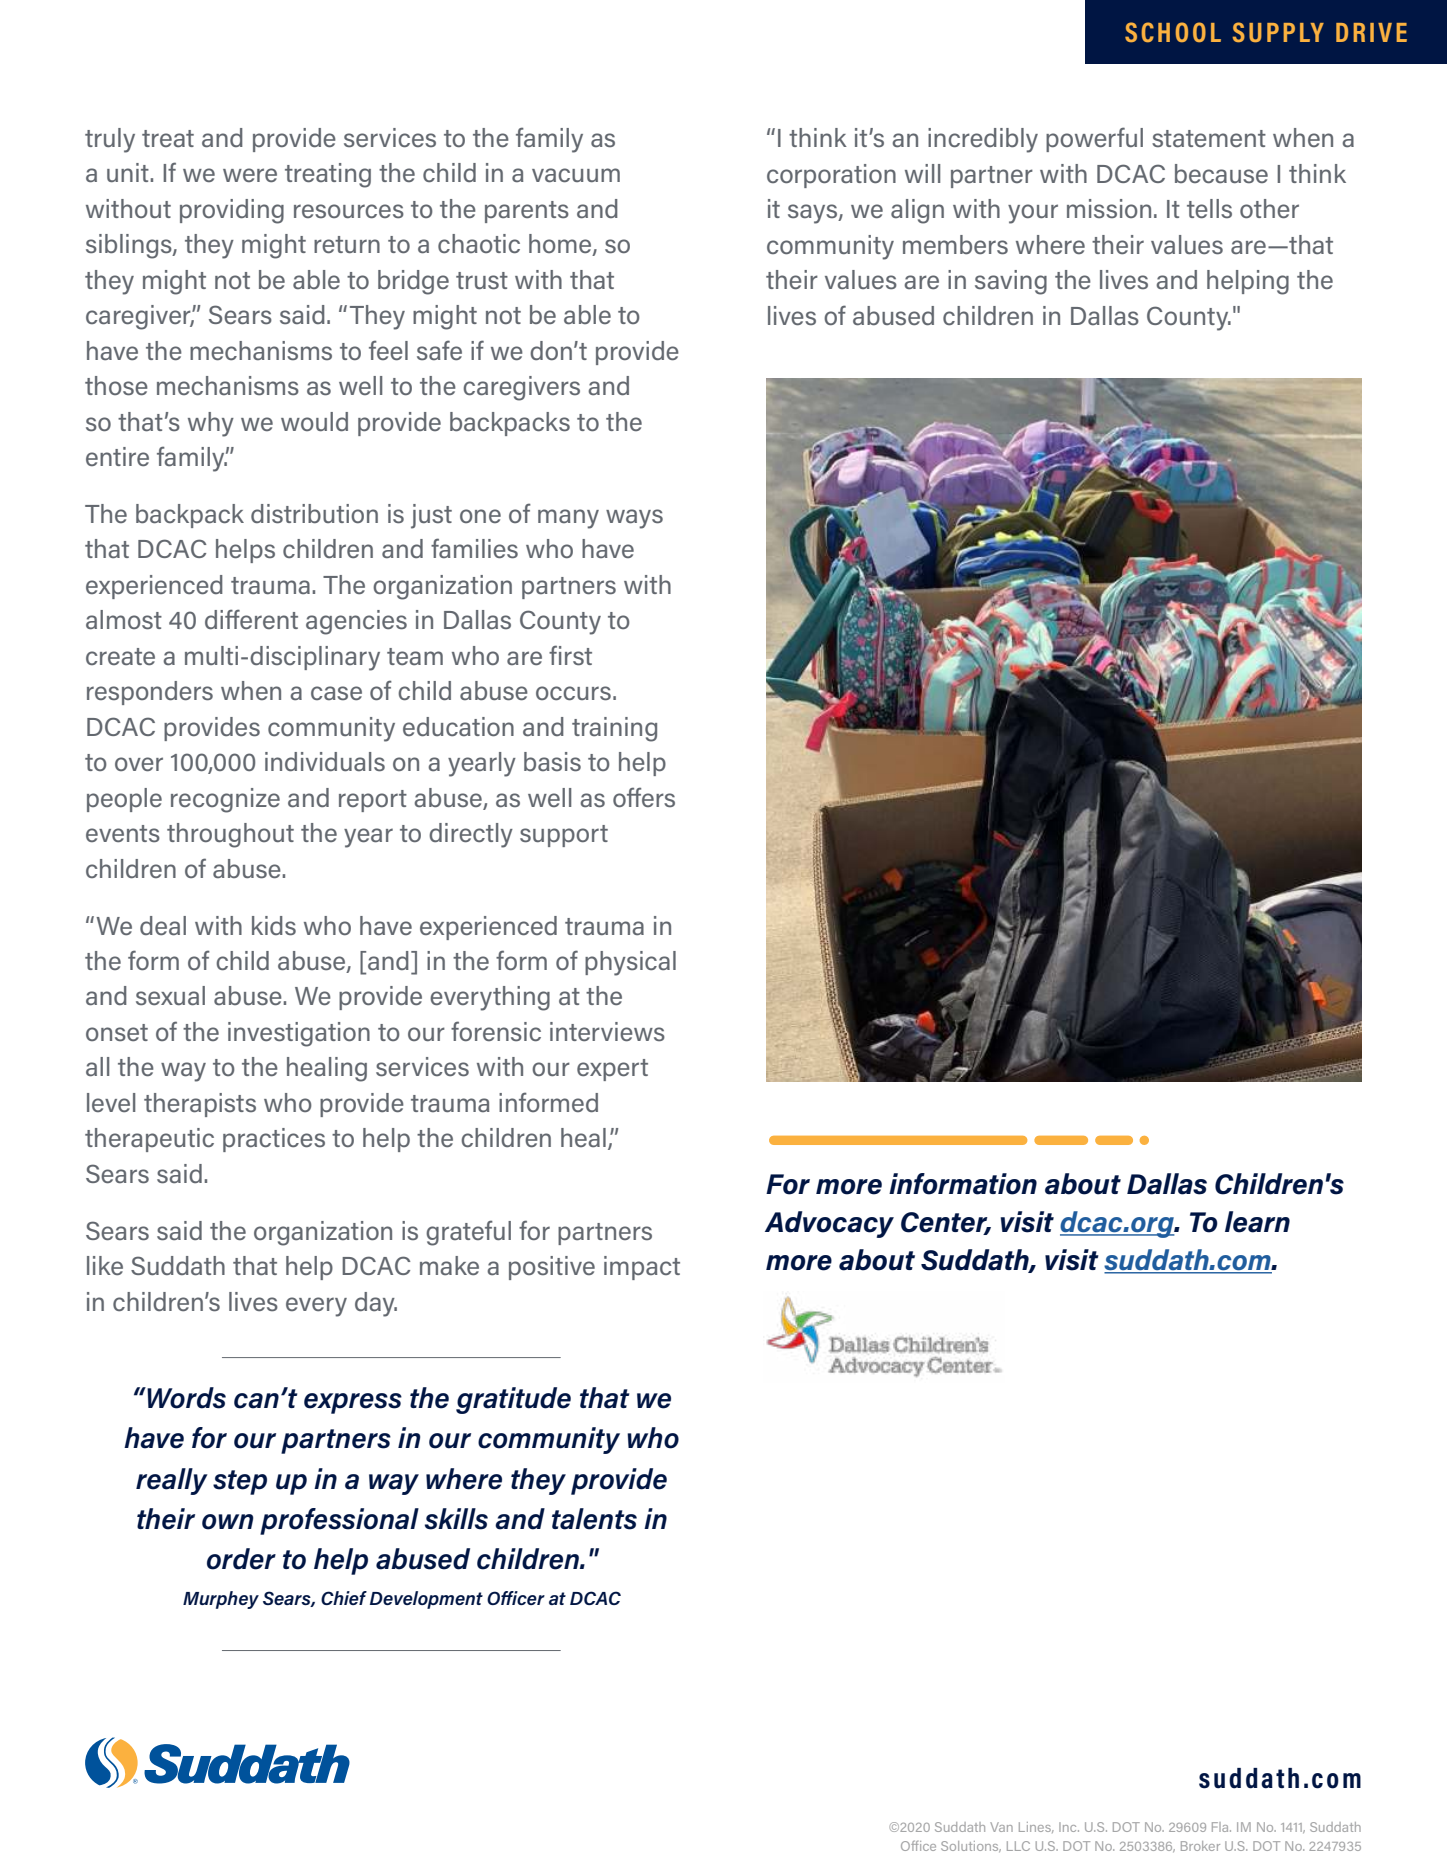 This screenshot has height=1873, width=1447. What do you see at coordinates (185, 1398) in the screenshot?
I see `Words` at bounding box center [185, 1398].
